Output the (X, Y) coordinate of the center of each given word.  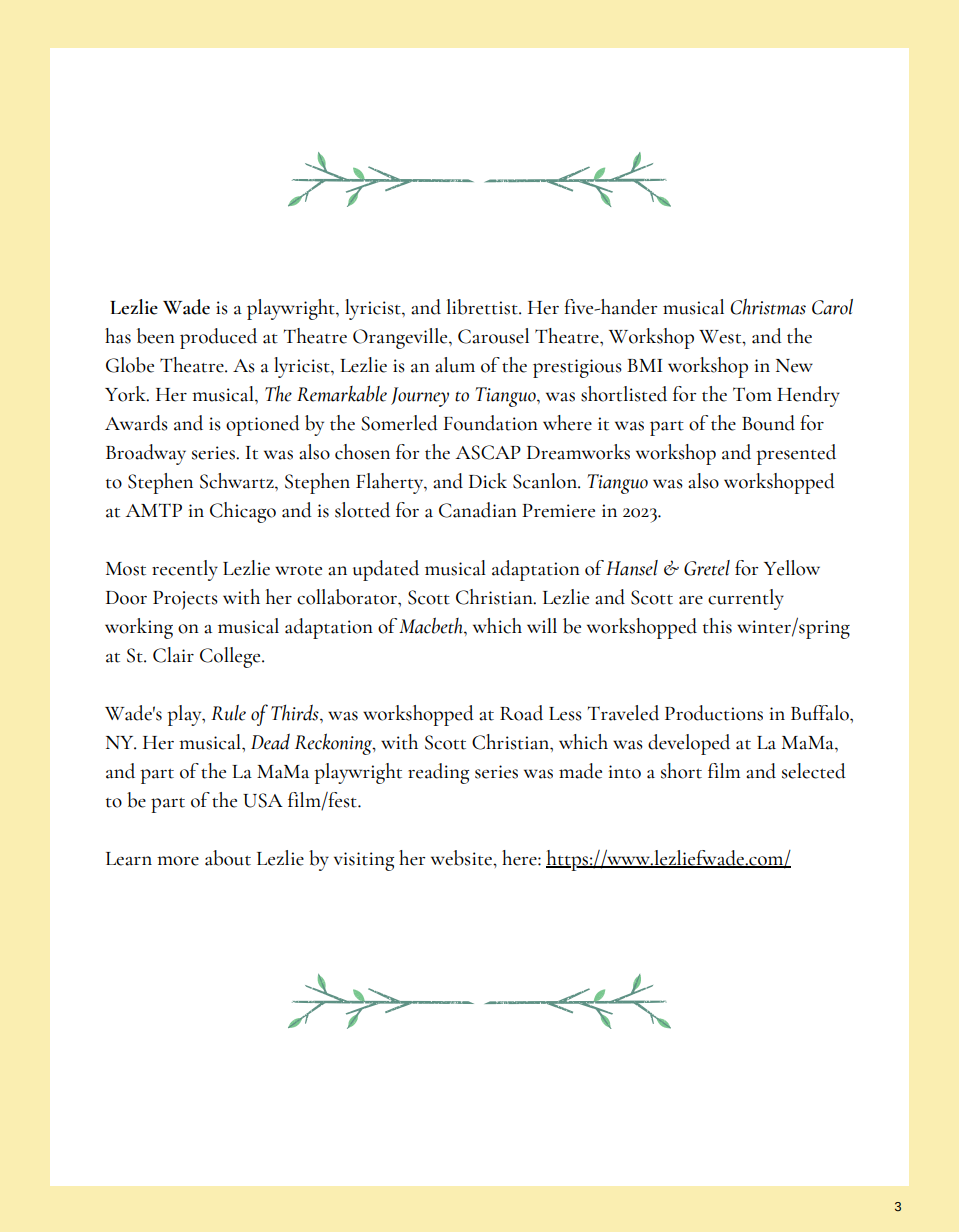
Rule (228, 713)
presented (796, 454)
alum (455, 365)
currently (746, 599)
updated (386, 570)
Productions (714, 713)
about (228, 858)
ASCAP (488, 452)
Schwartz (238, 481)
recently (185, 570)
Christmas (768, 306)
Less (565, 714)
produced (218, 338)
